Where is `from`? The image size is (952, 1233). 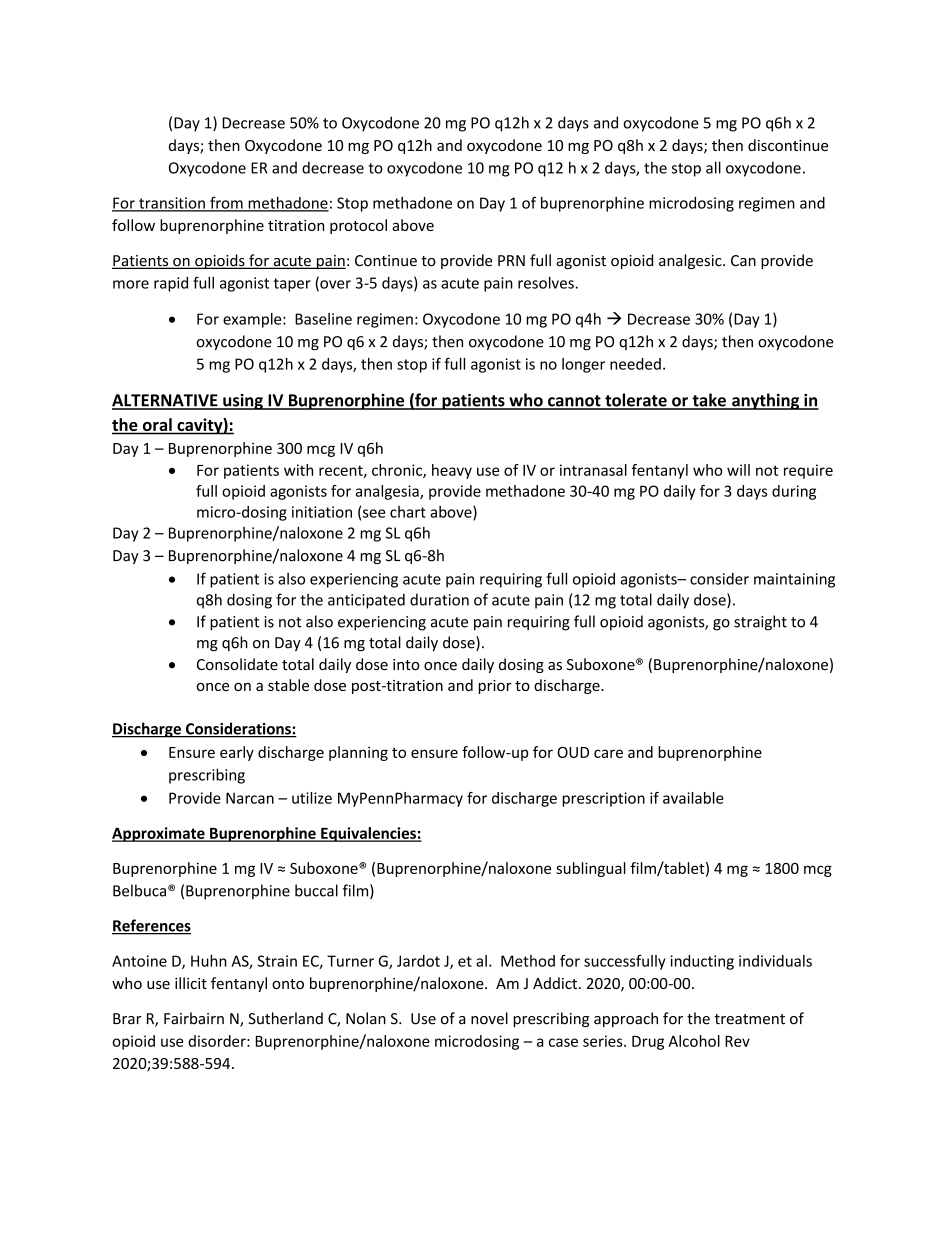 from is located at coordinates (226, 204).
